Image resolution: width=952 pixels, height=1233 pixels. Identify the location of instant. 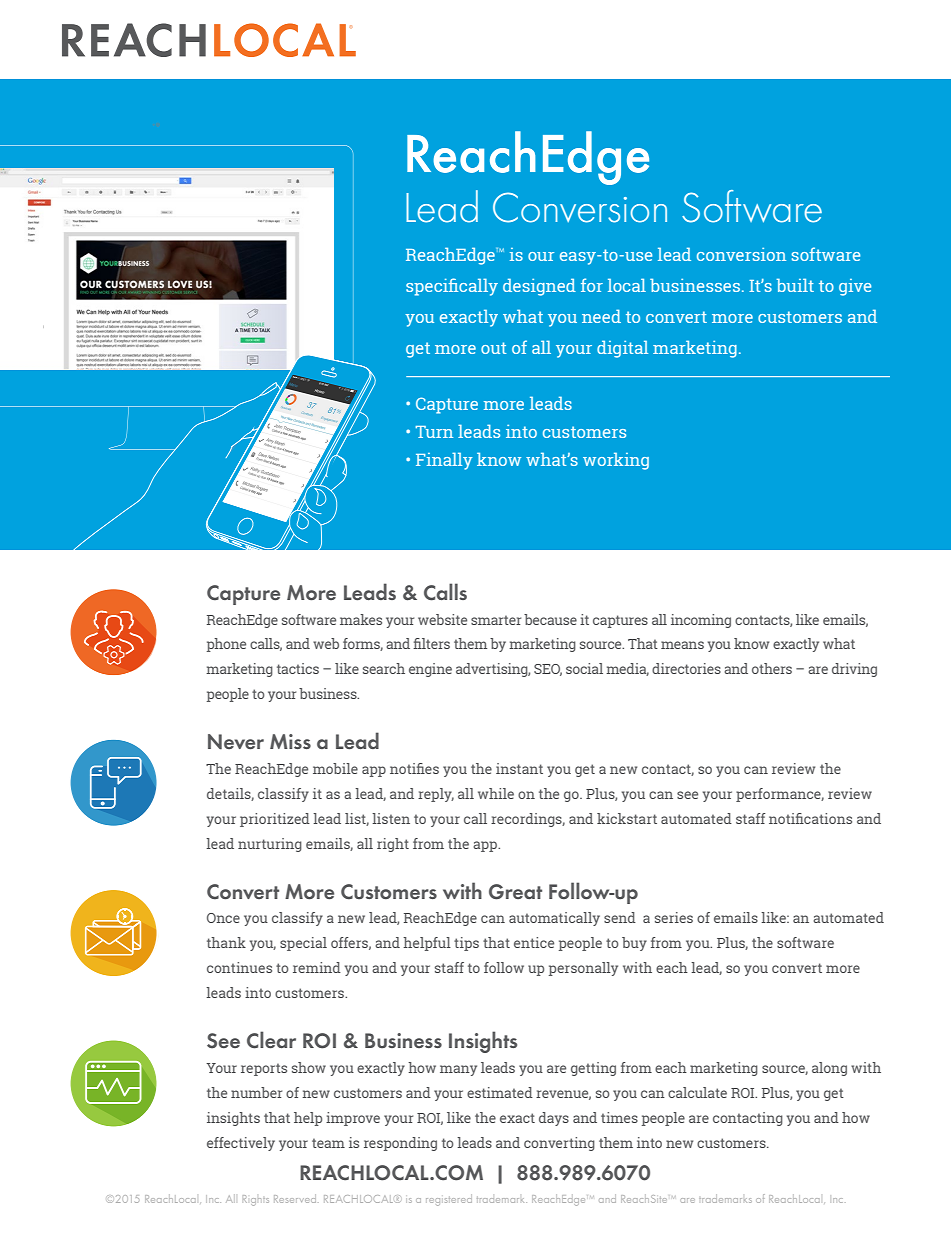
(519, 768).
